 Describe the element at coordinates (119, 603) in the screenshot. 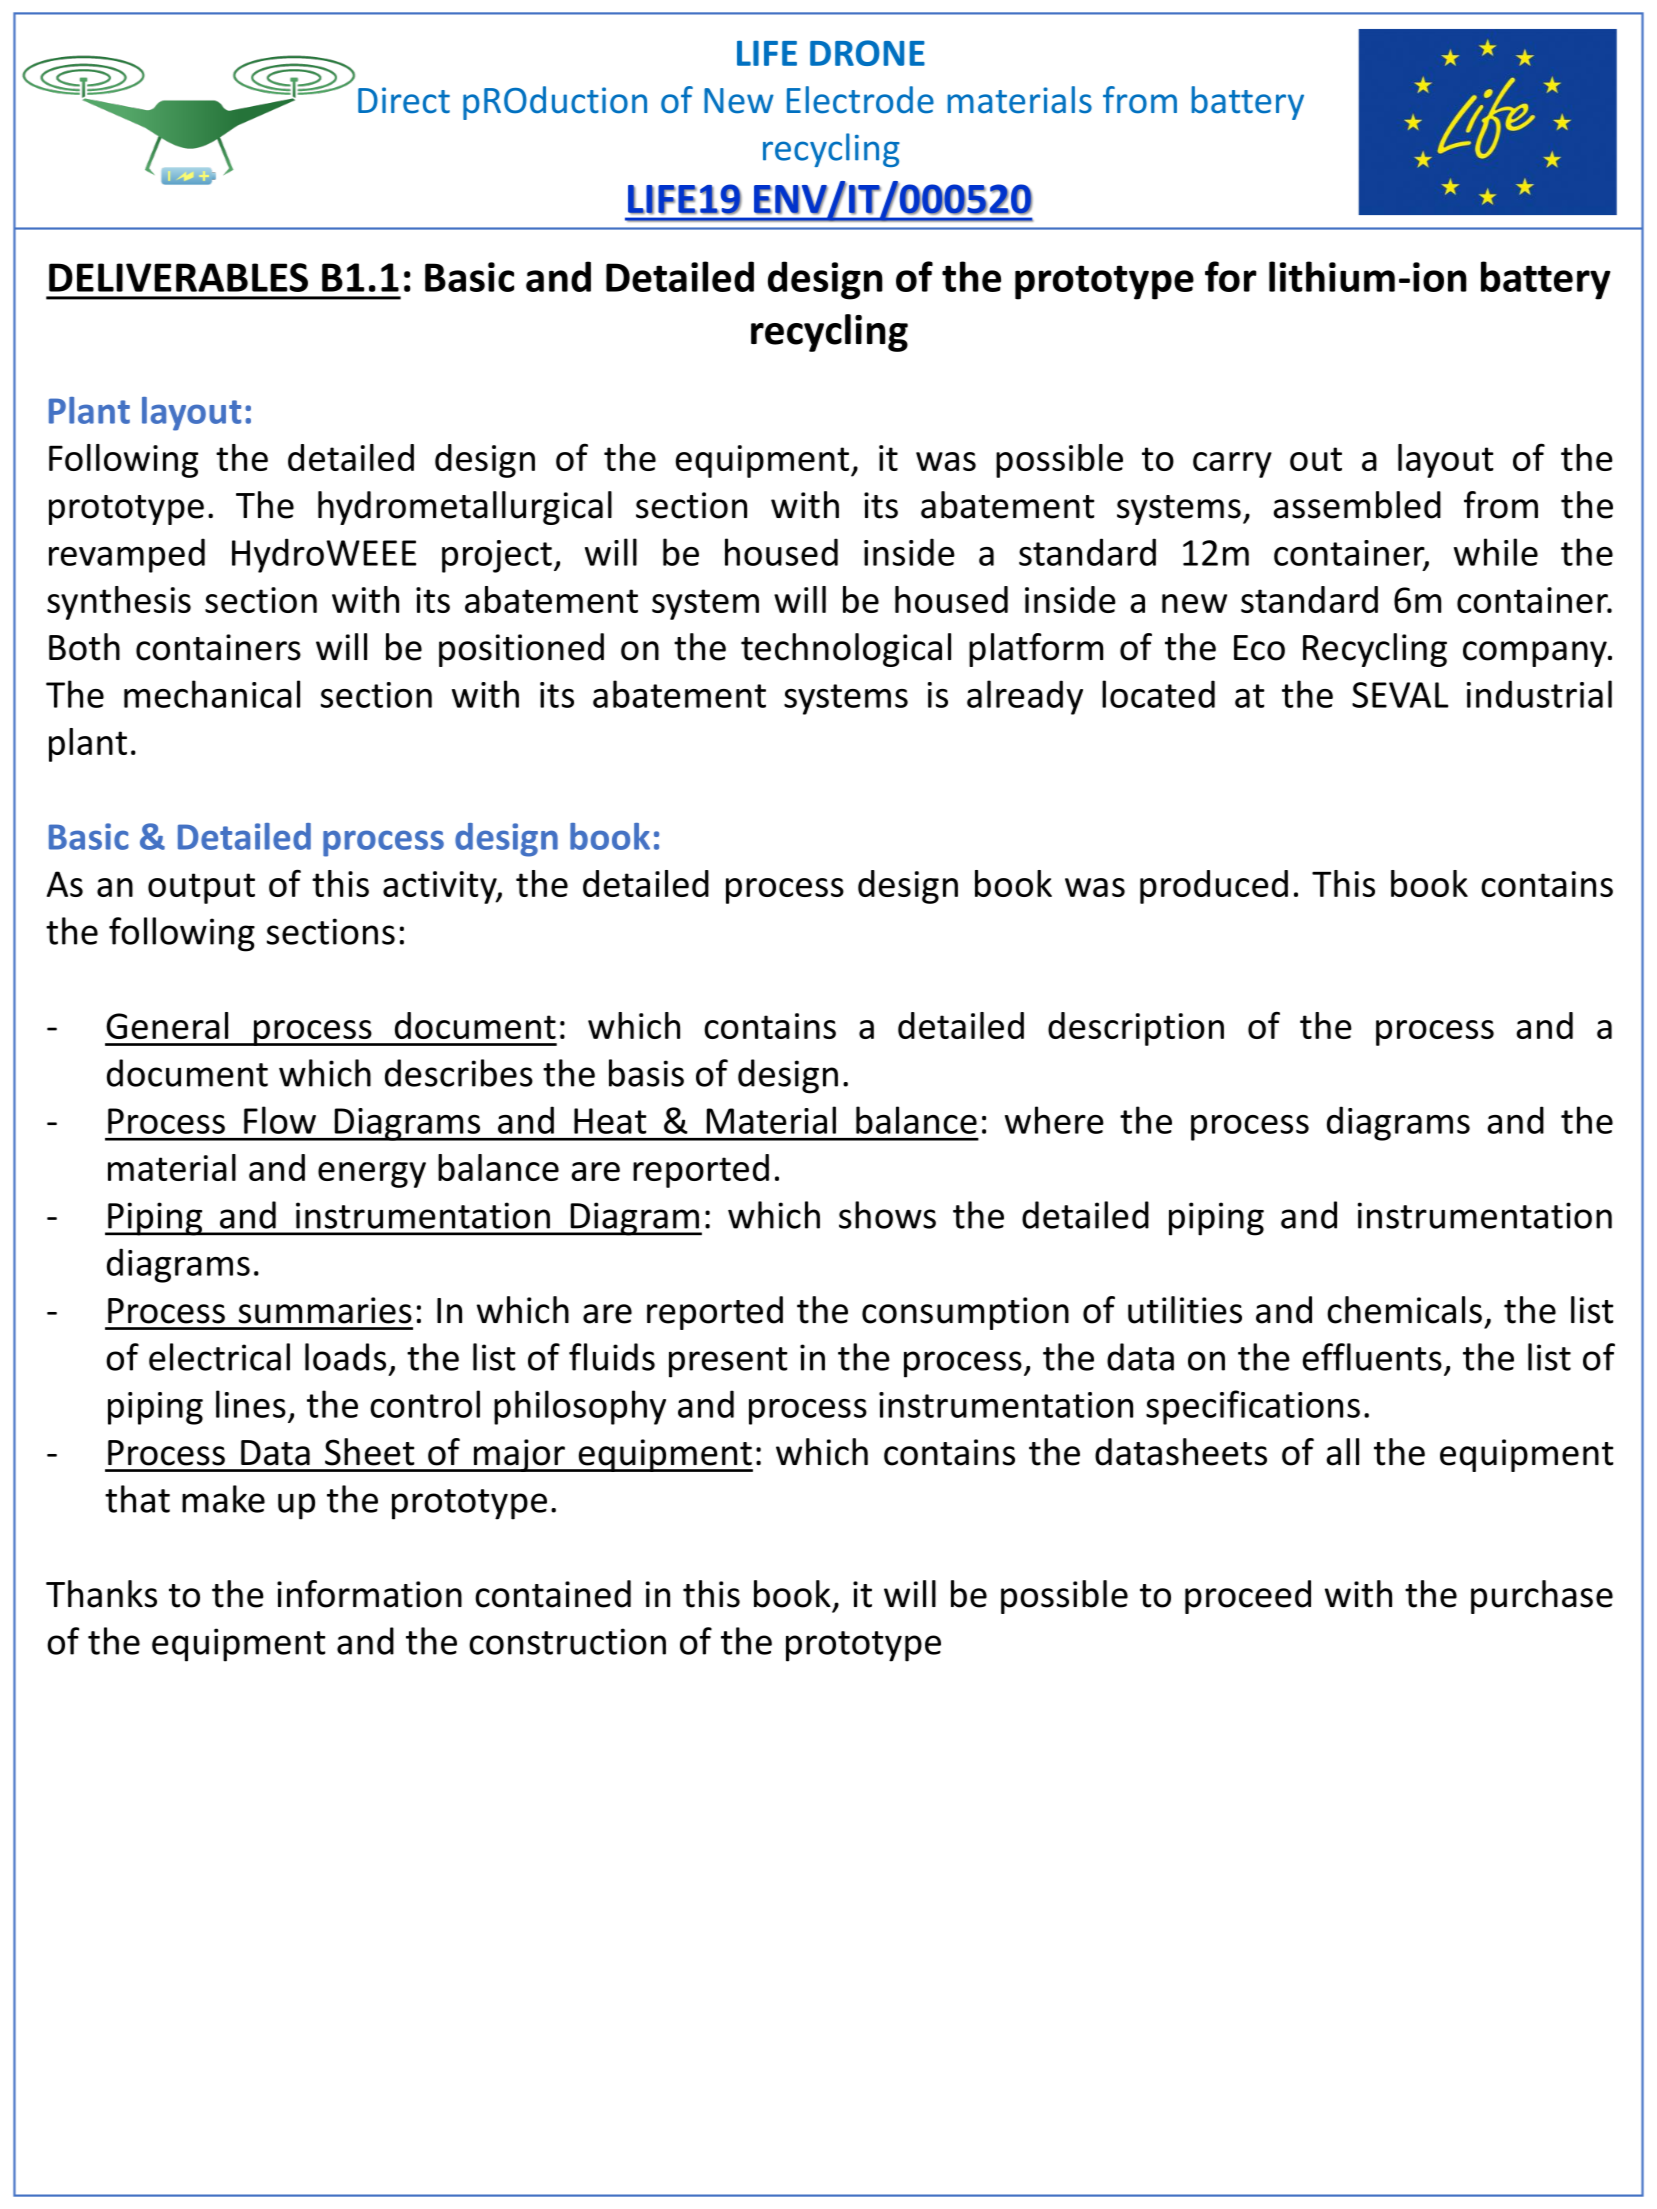

I see `synthesis` at that location.
